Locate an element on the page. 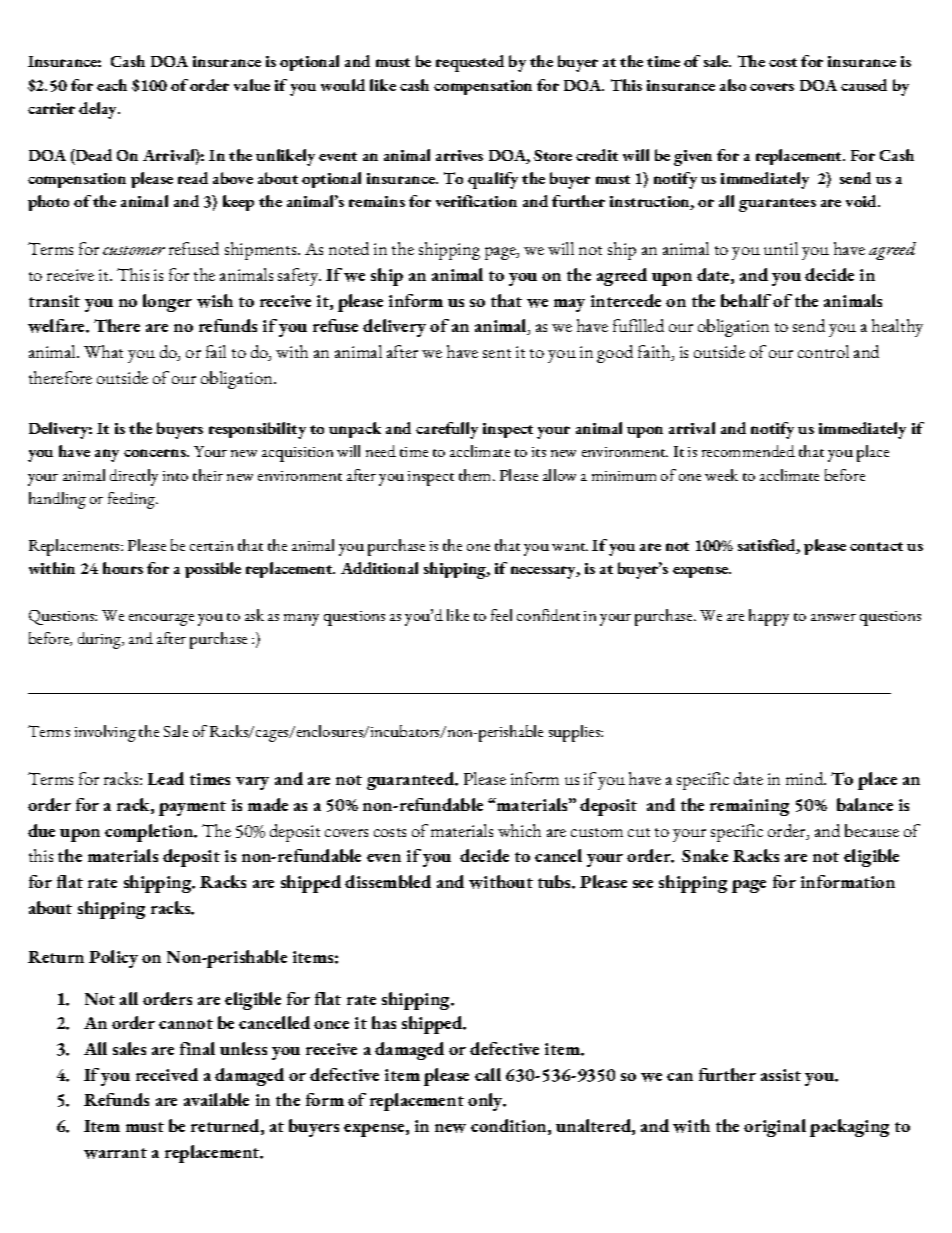 This page has height=1233, width=952. encourage is located at coordinates (161, 620).
